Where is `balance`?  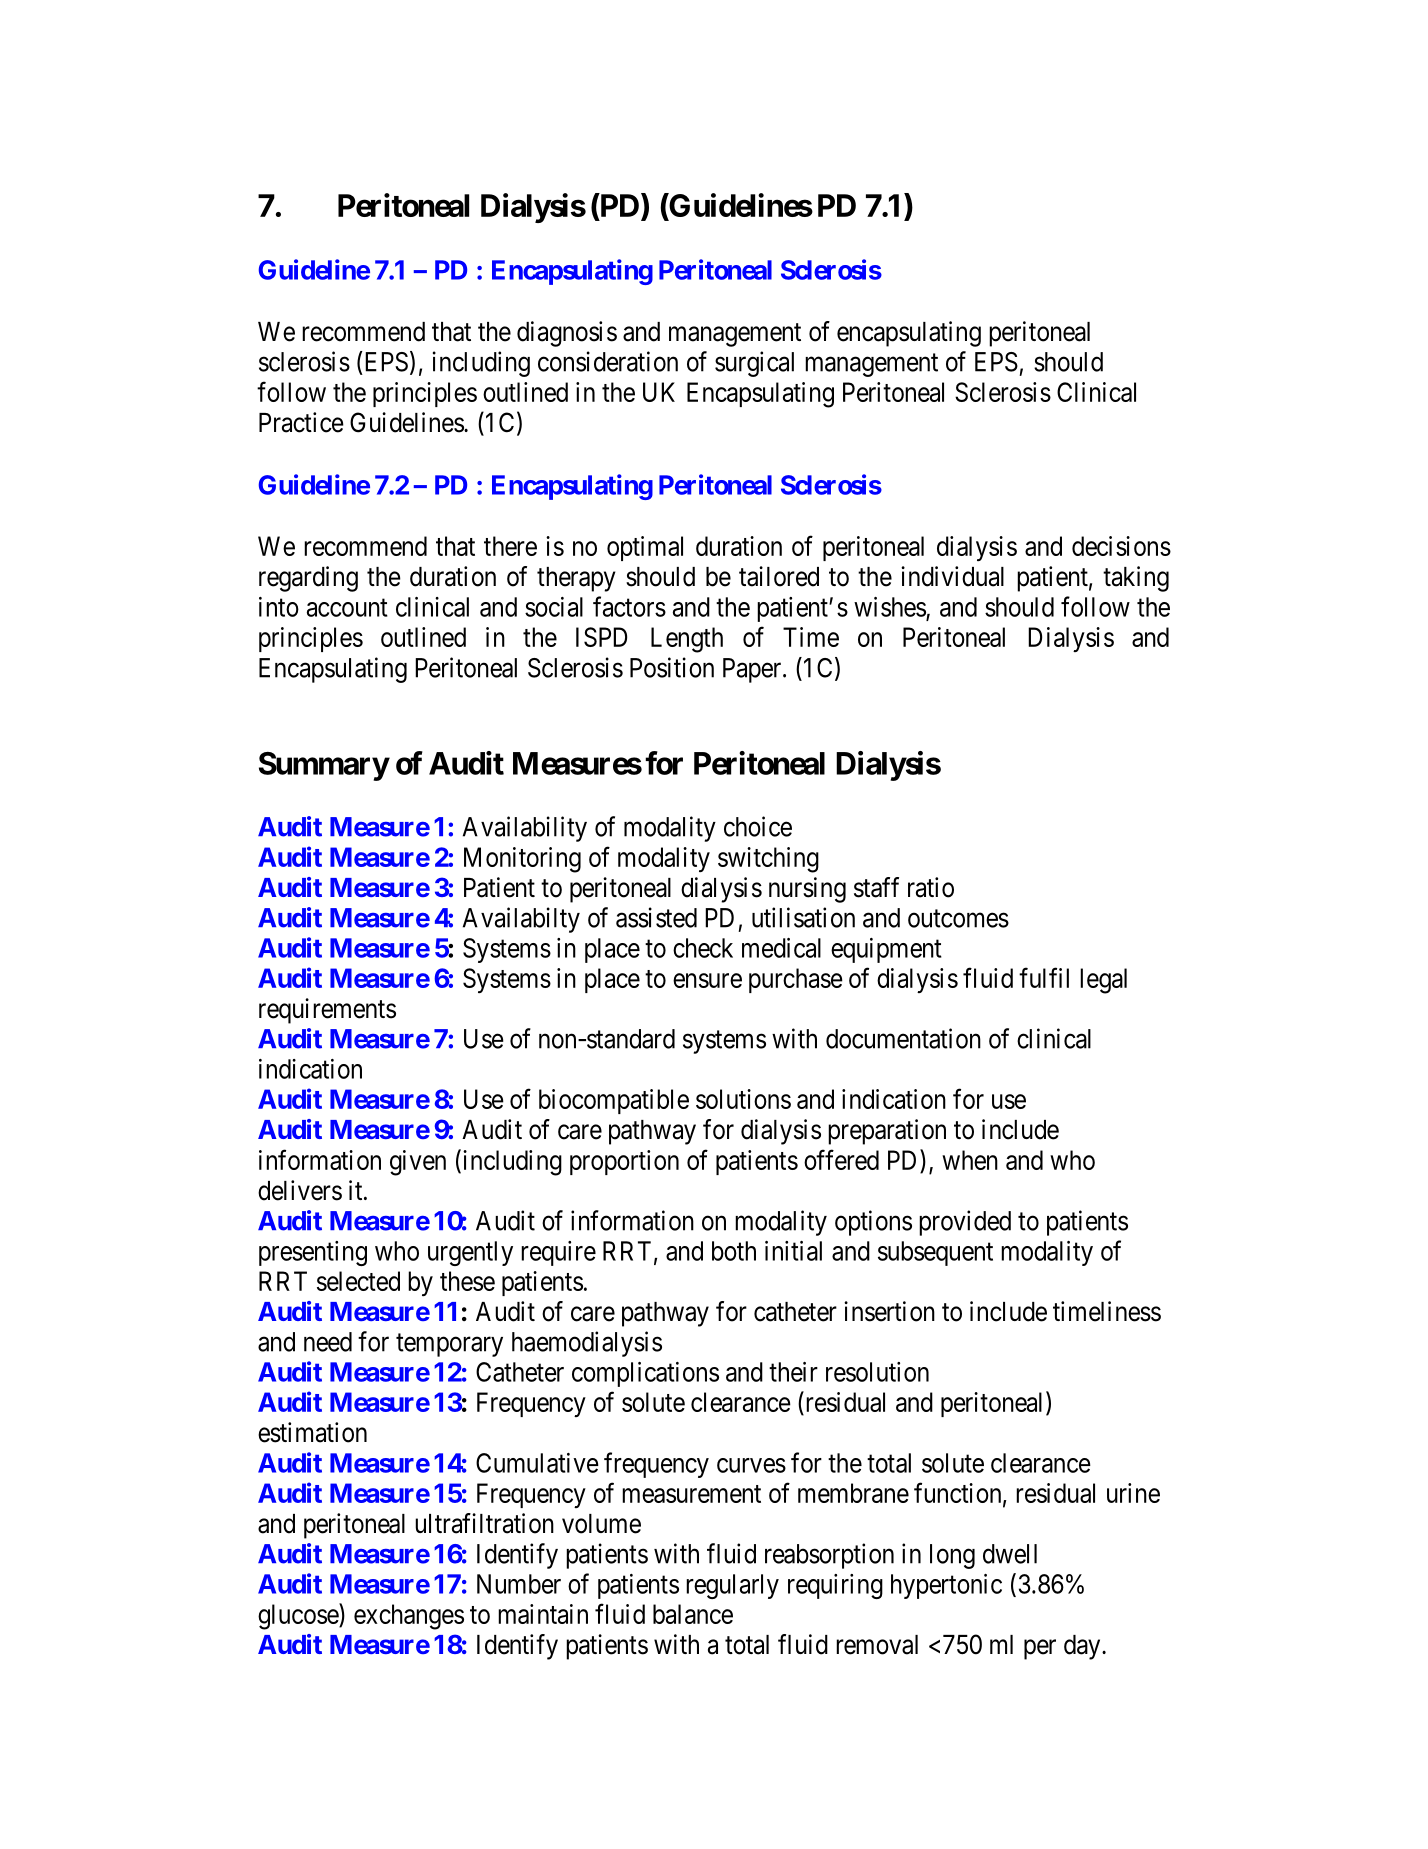
balance is located at coordinates (693, 1614).
